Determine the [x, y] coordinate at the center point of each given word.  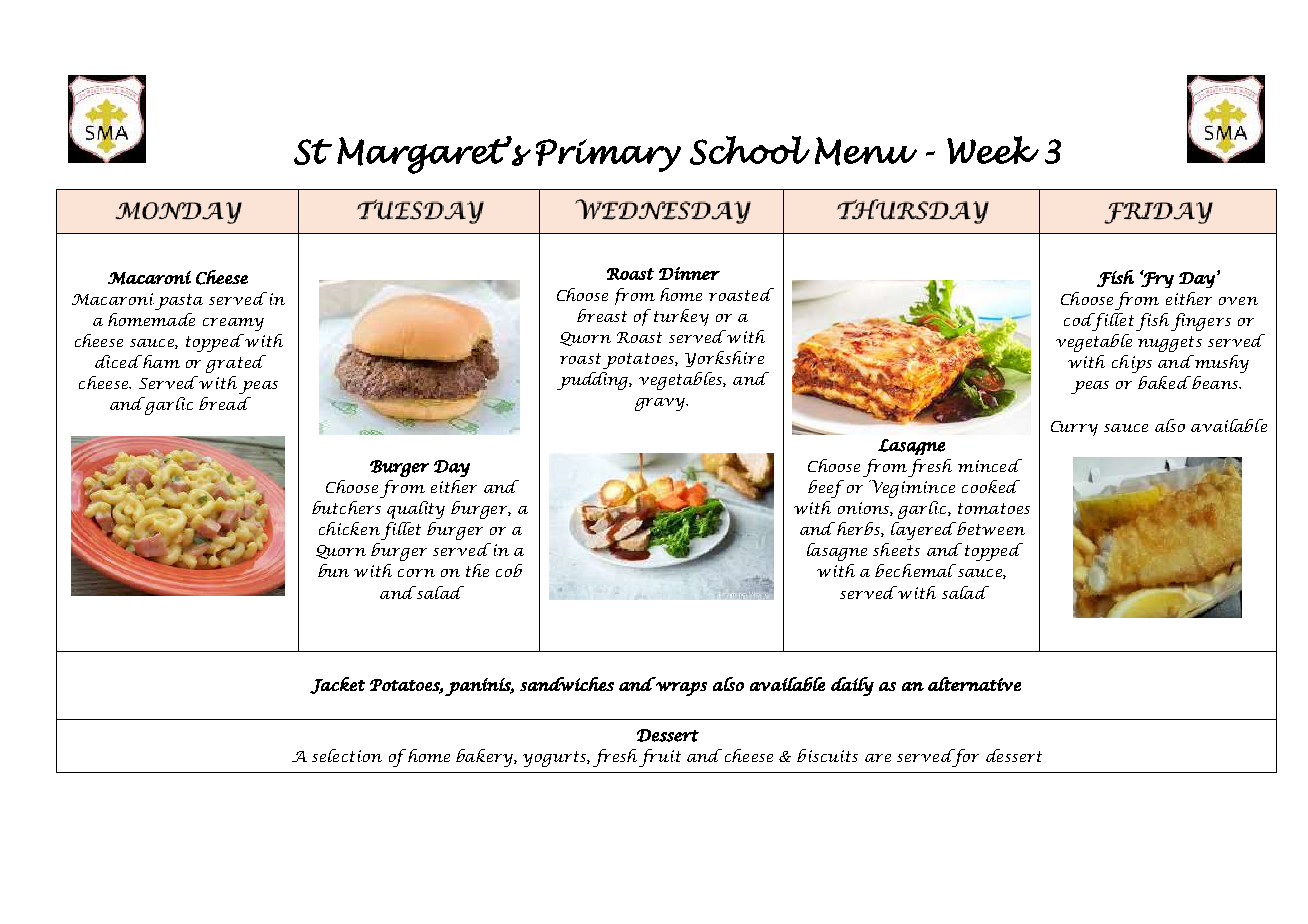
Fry [1157, 279]
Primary [608, 155]
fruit [660, 758]
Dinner [689, 273]
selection [347, 755]
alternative [974, 684]
